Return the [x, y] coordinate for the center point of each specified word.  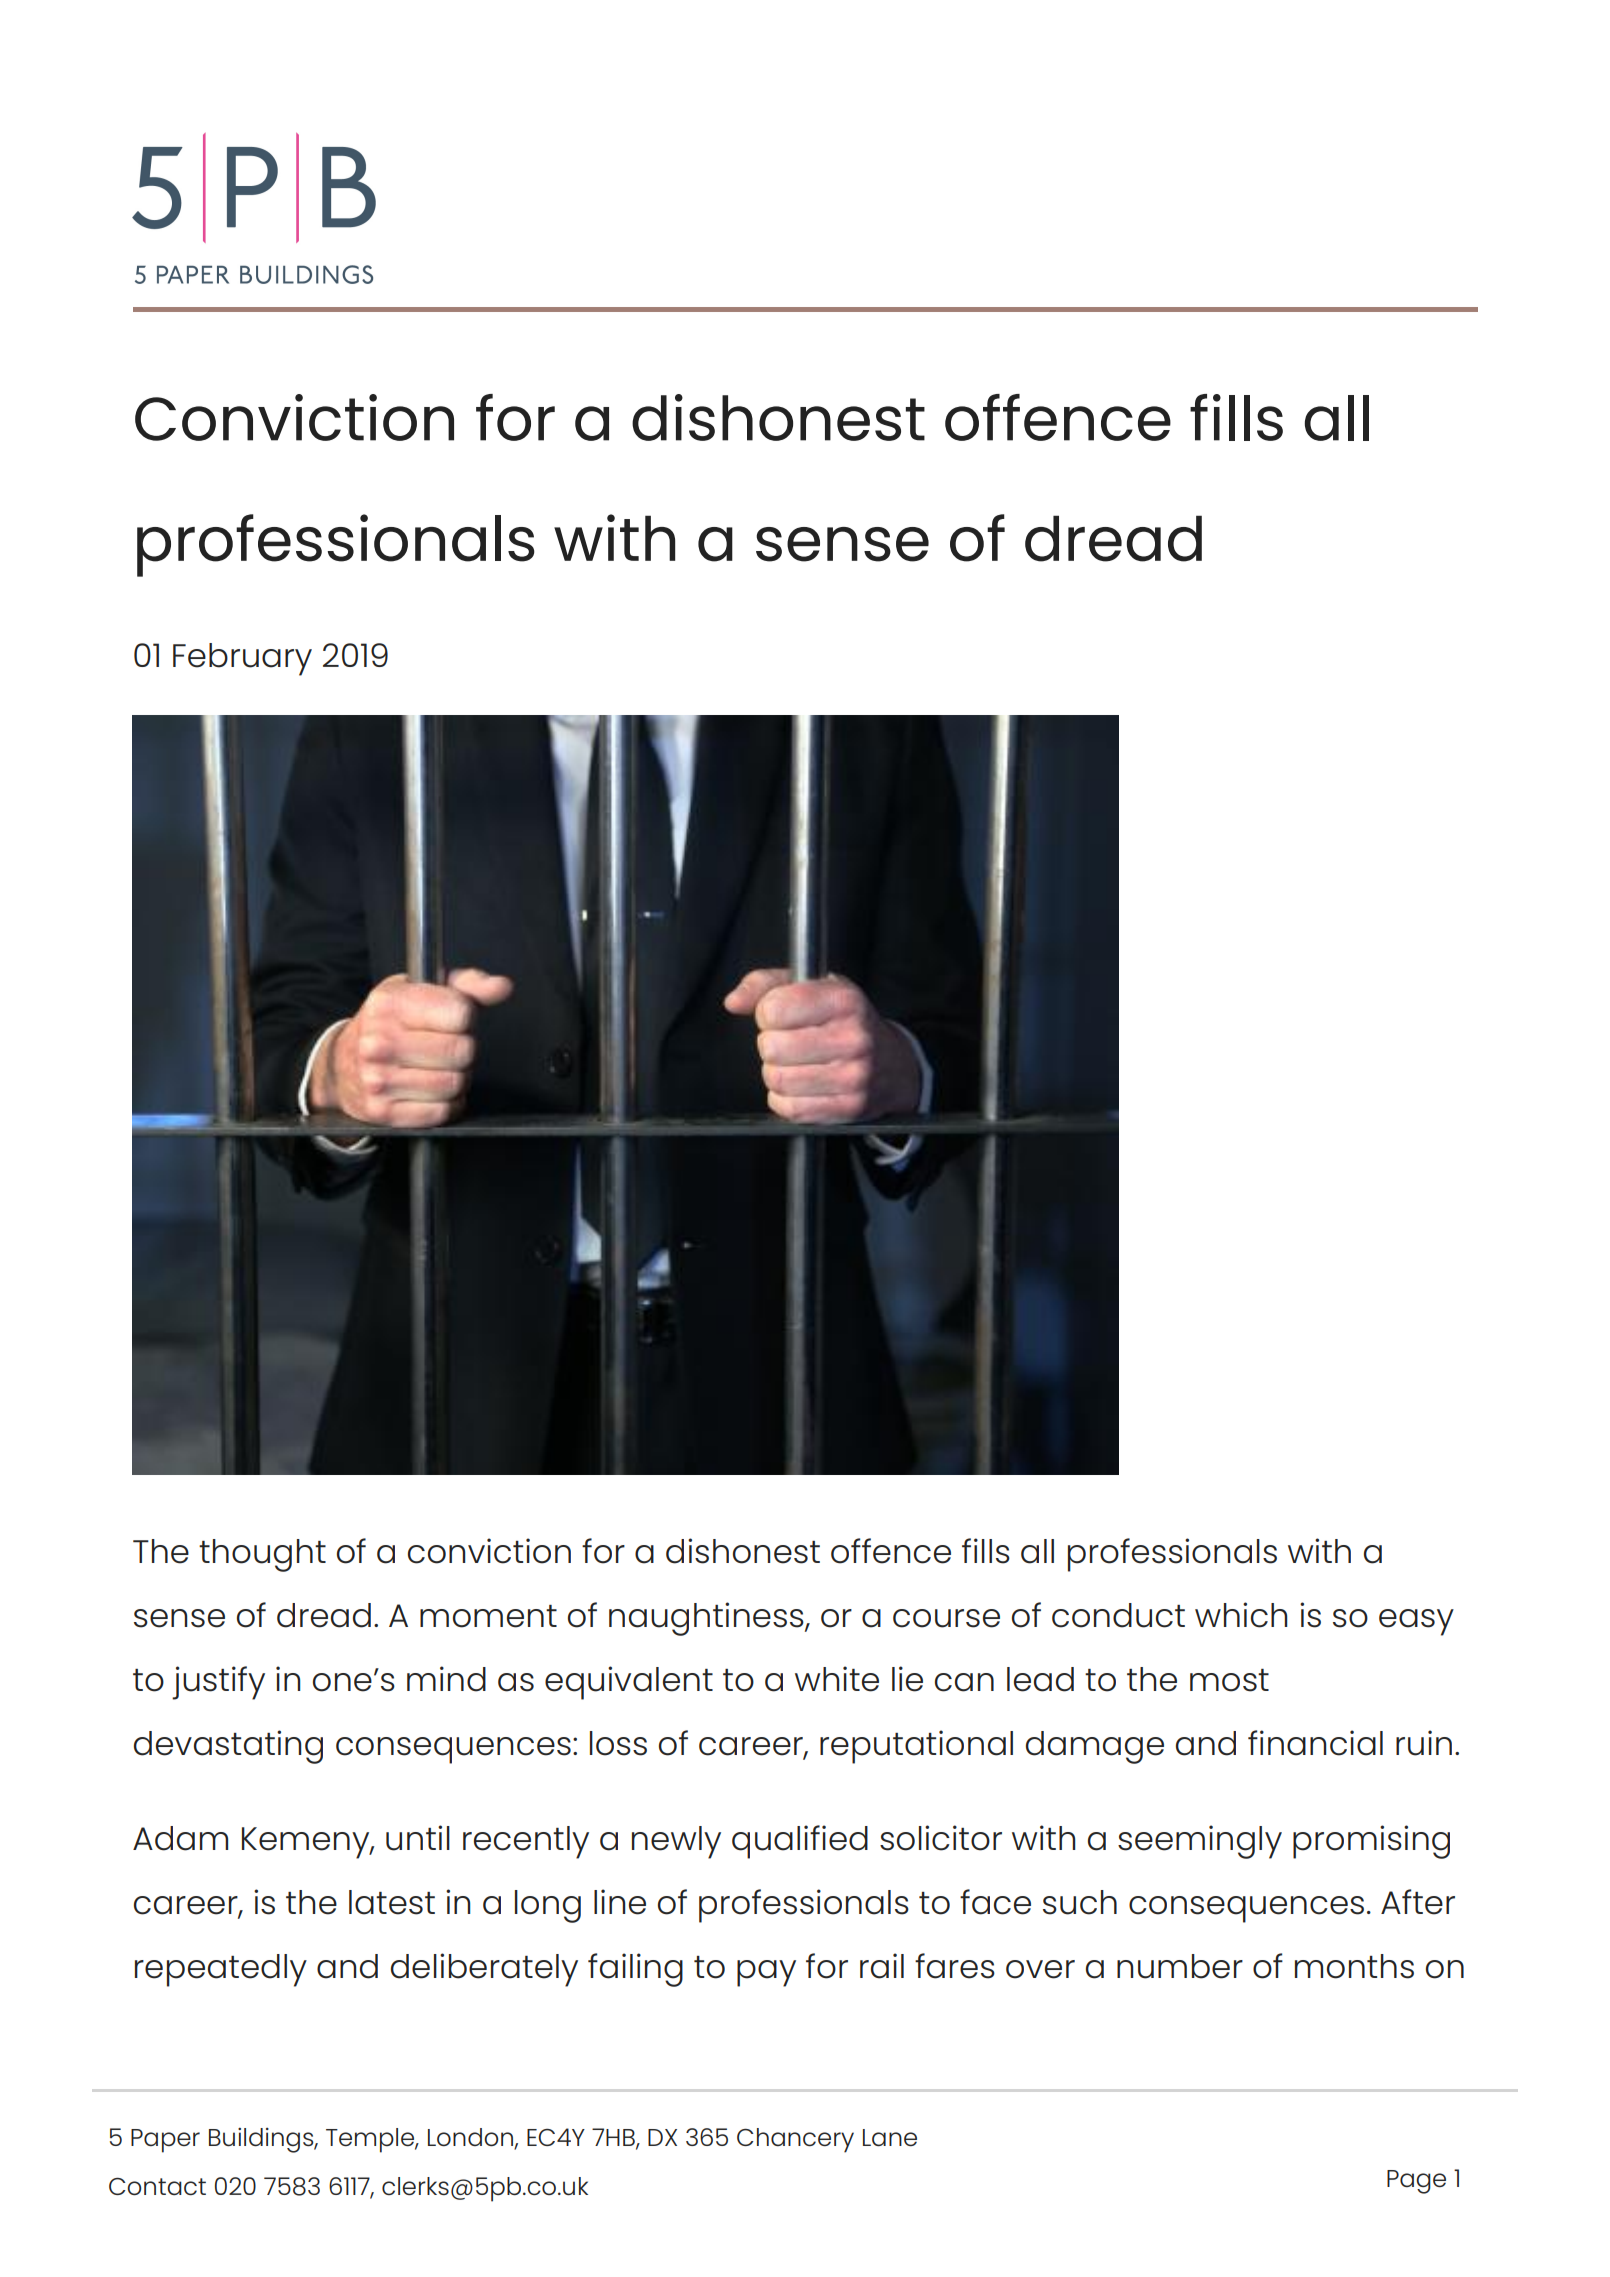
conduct [1118, 1615]
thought [262, 1555]
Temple [371, 2140]
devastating [228, 1747]
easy [1416, 1622]
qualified [800, 1842]
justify [218, 1683]
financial [1315, 1743]
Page [1416, 2182]
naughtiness [707, 1619]
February [242, 659]
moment [488, 1616]
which [1241, 1615]
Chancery [795, 2140]
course [946, 1618]
